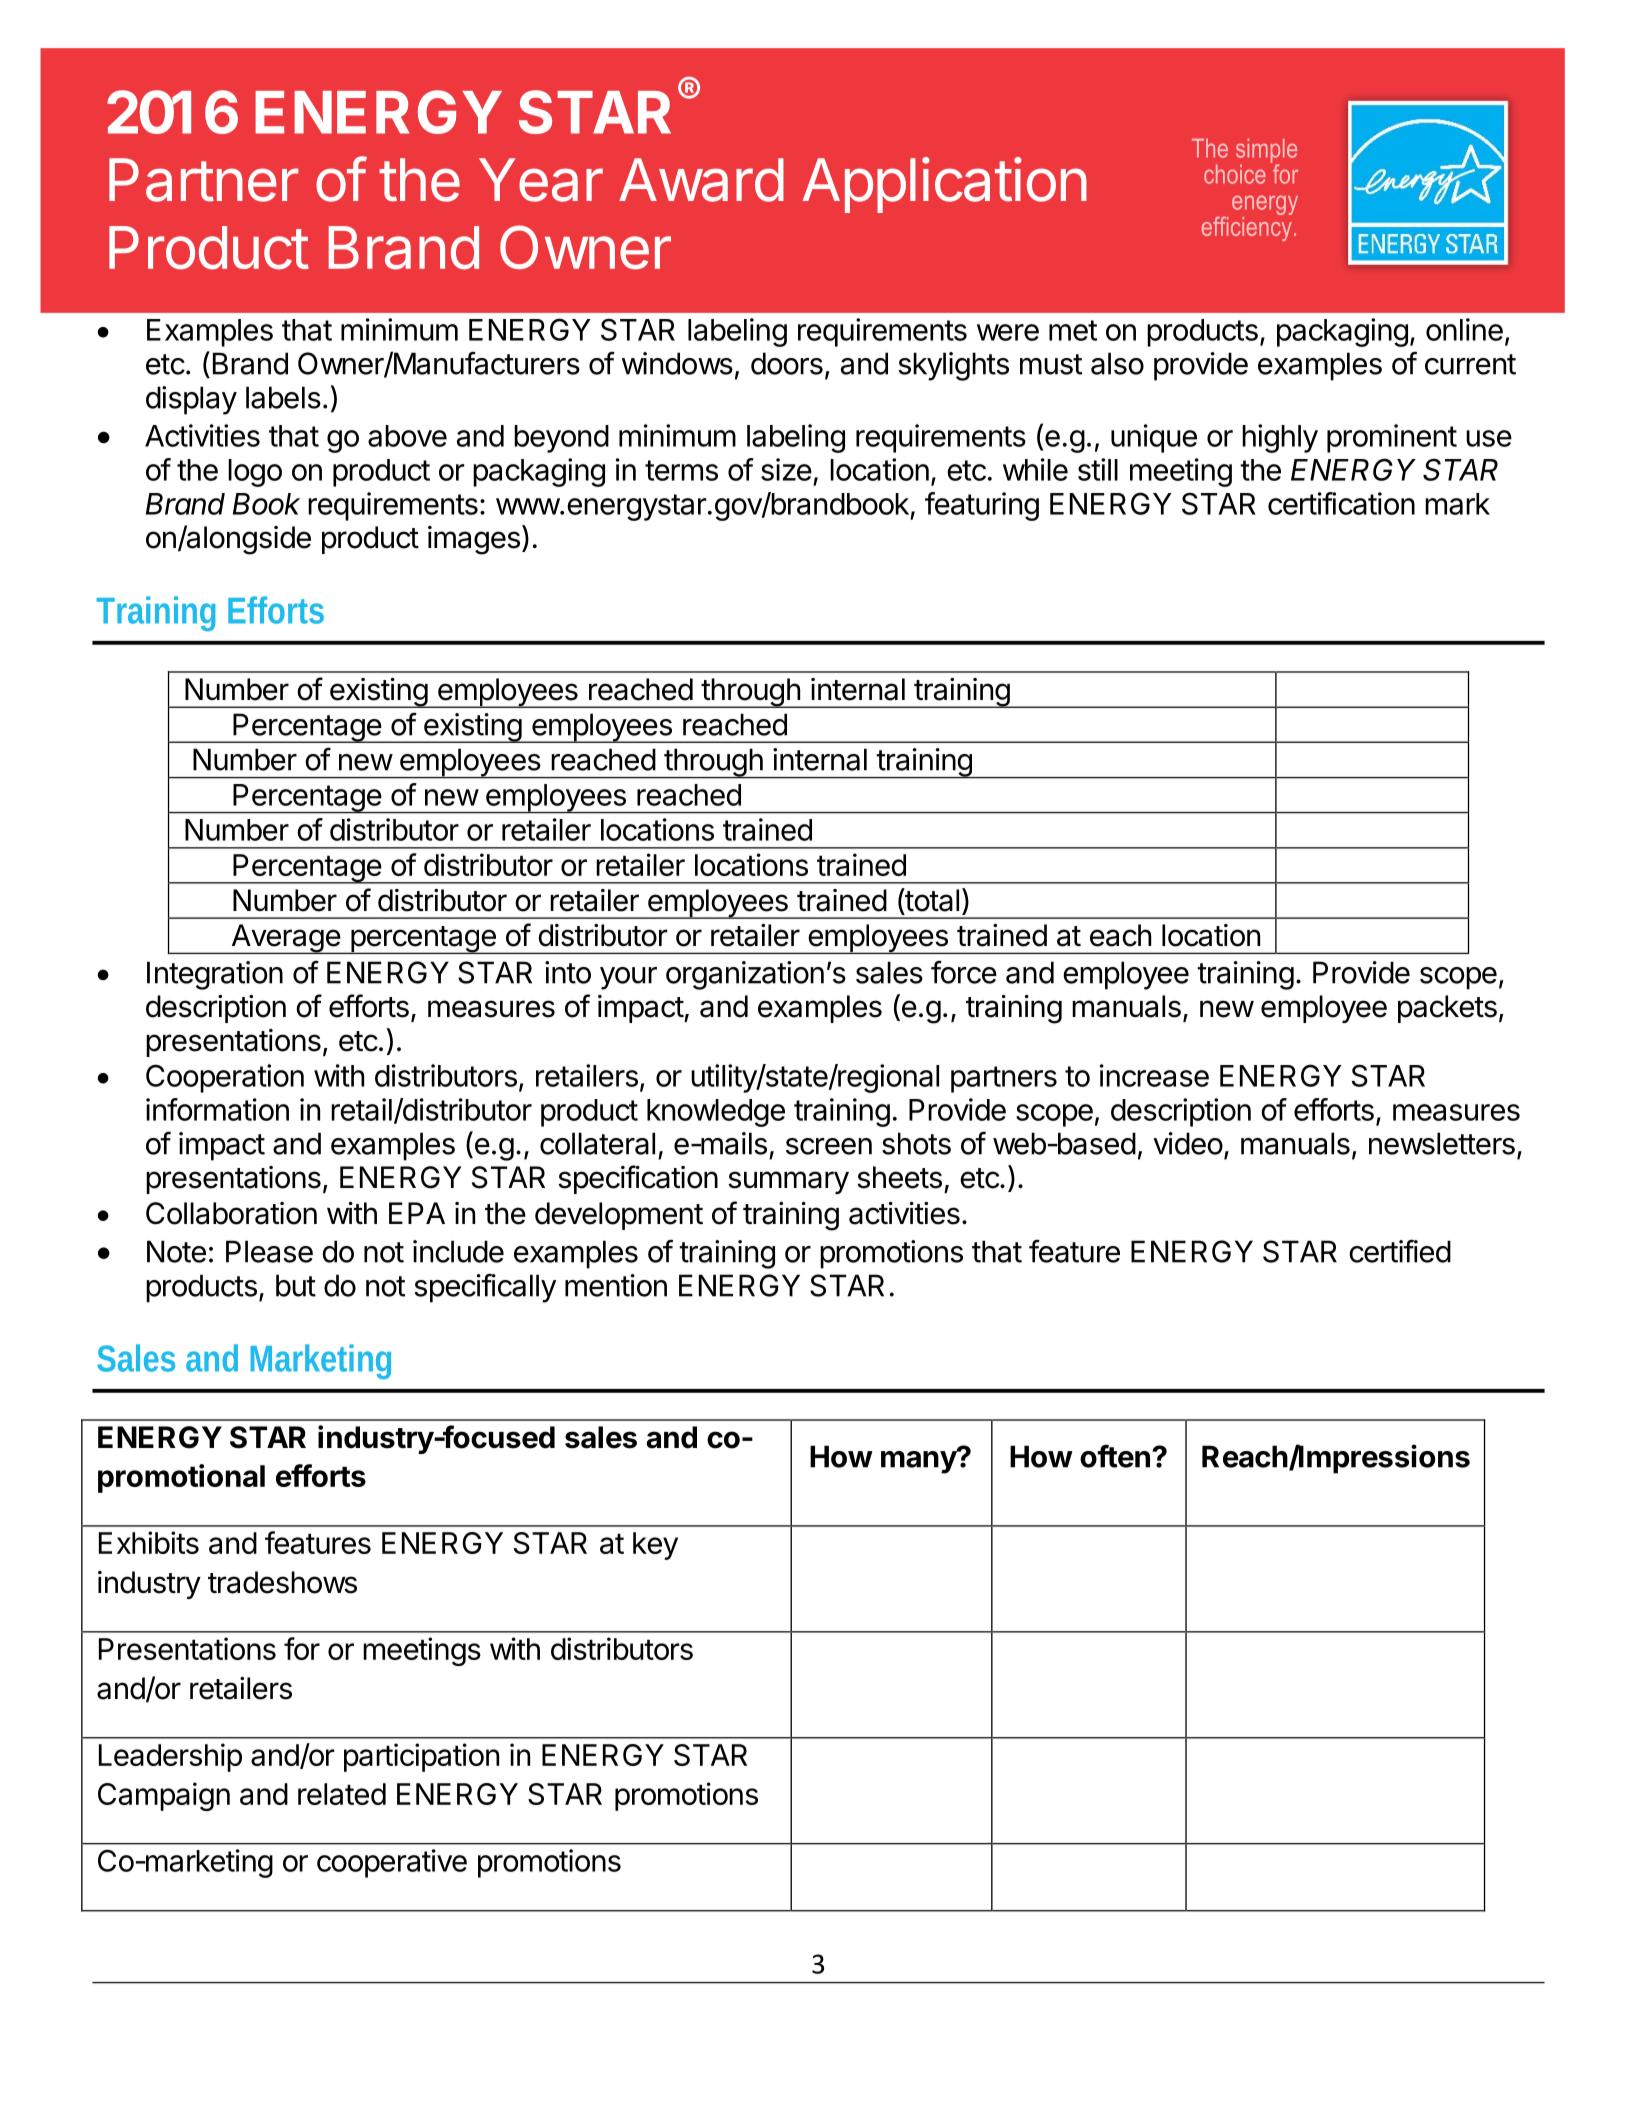 The height and width of the image is (2118, 1637). I want to click on video, so click(1188, 1143).
